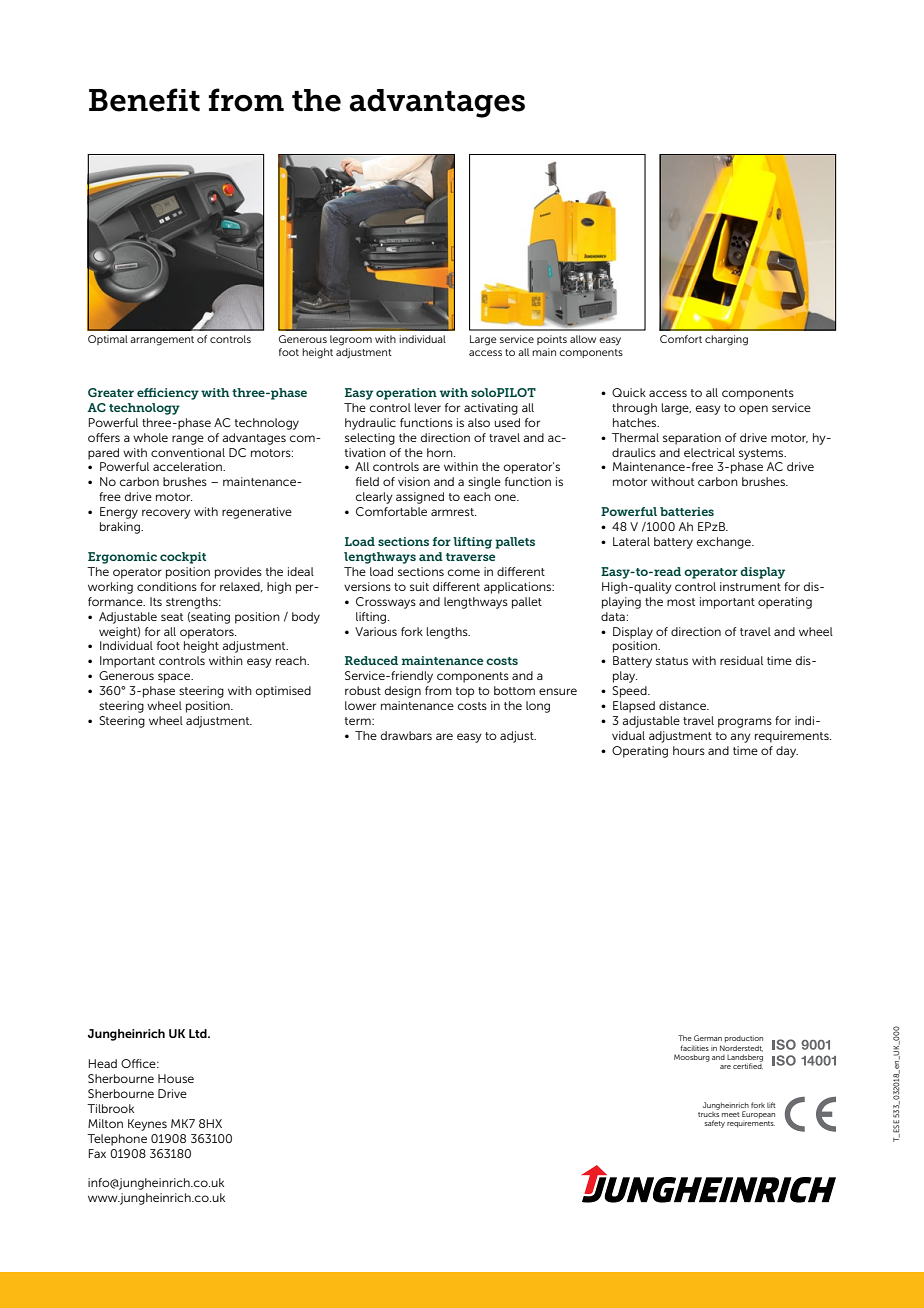 This page has width=924, height=1308. What do you see at coordinates (726, 340) in the page?
I see `charging` at bounding box center [726, 340].
